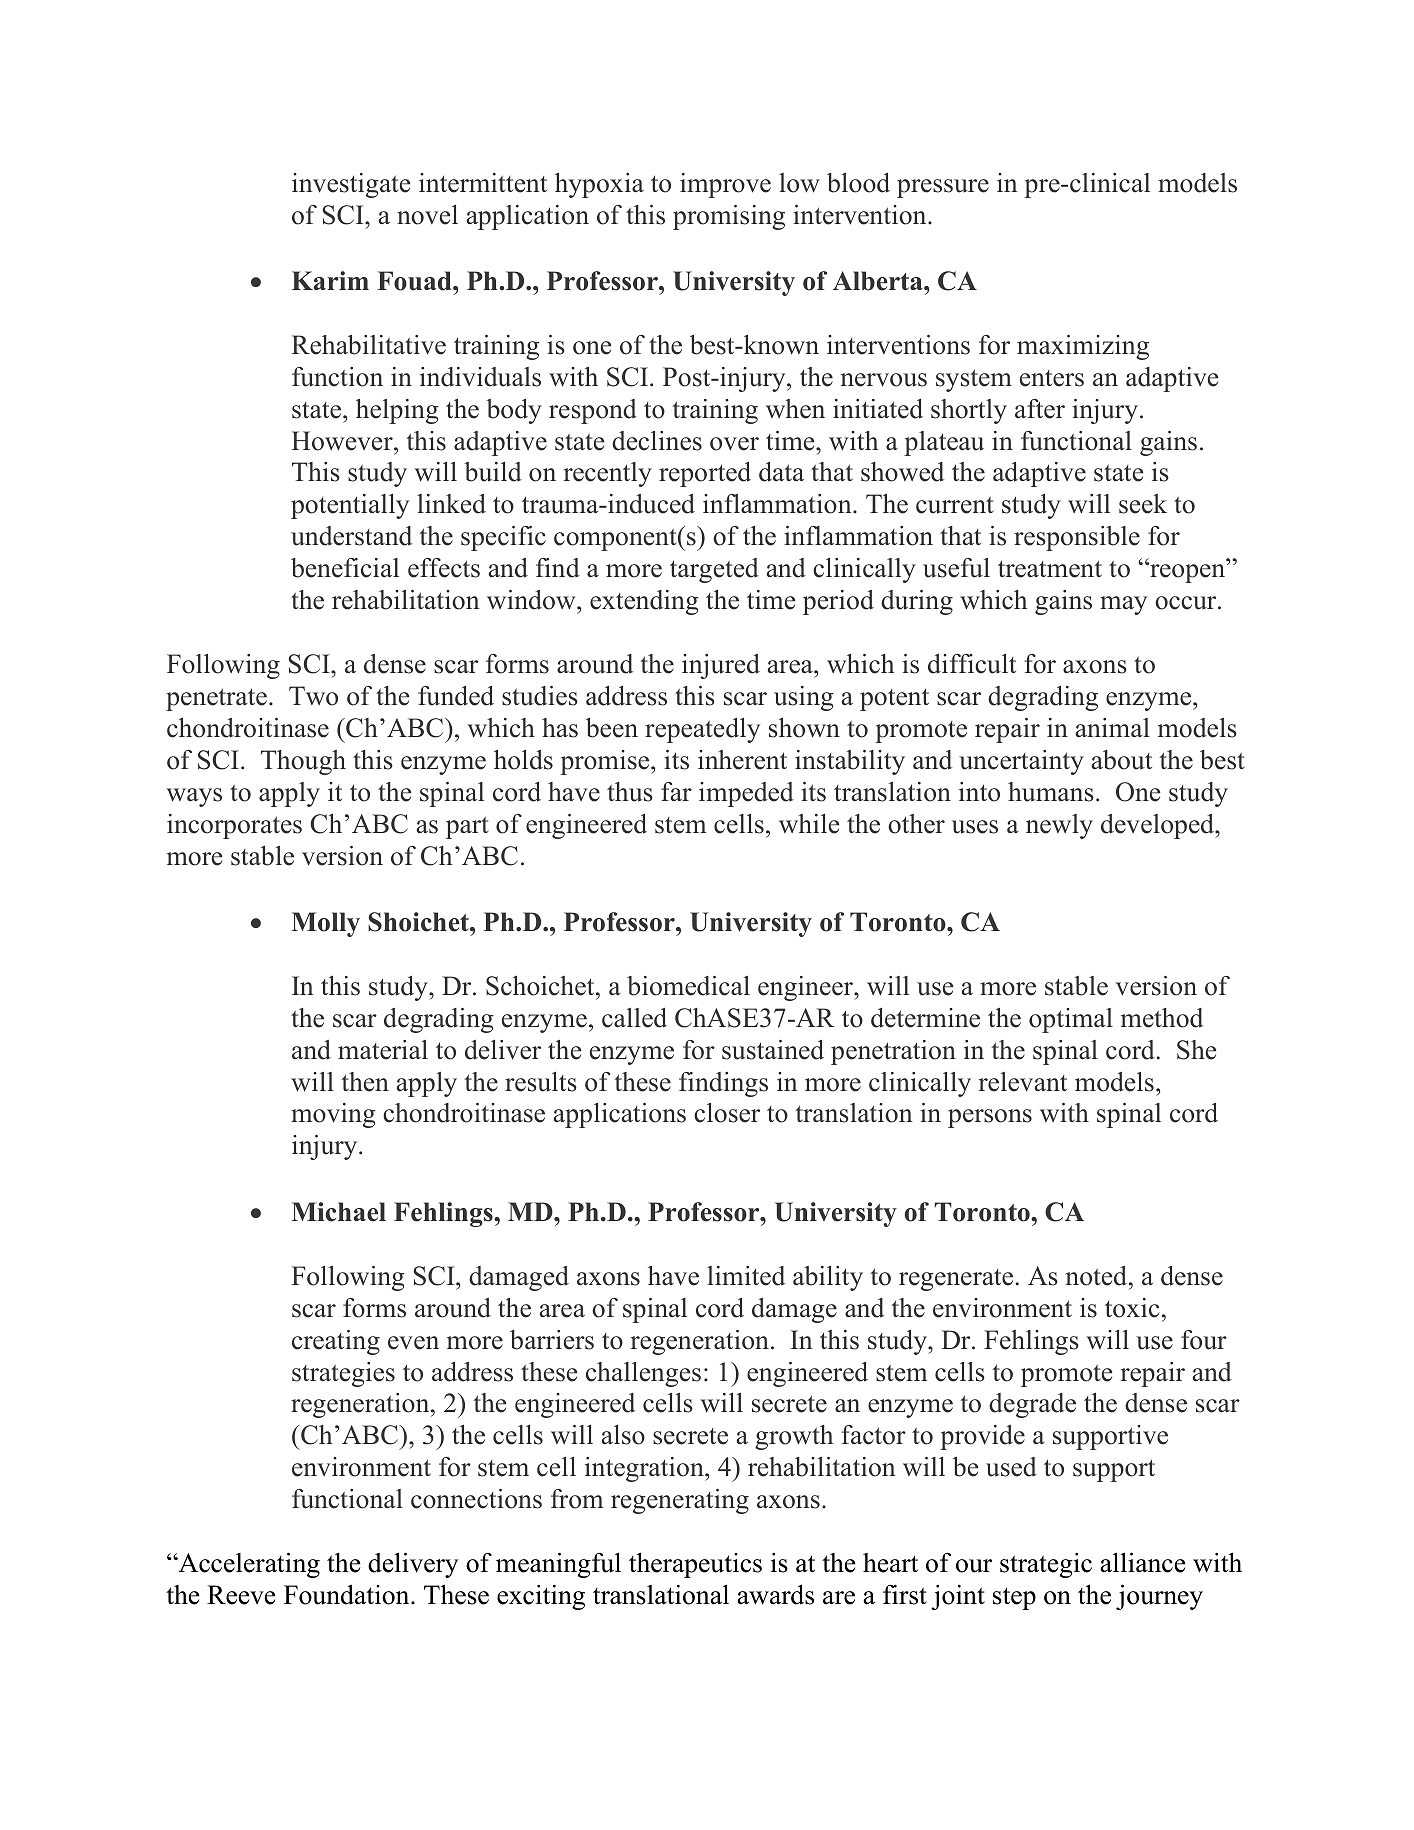 This page has width=1414, height=1830. I want to click on pressure, so click(943, 188).
